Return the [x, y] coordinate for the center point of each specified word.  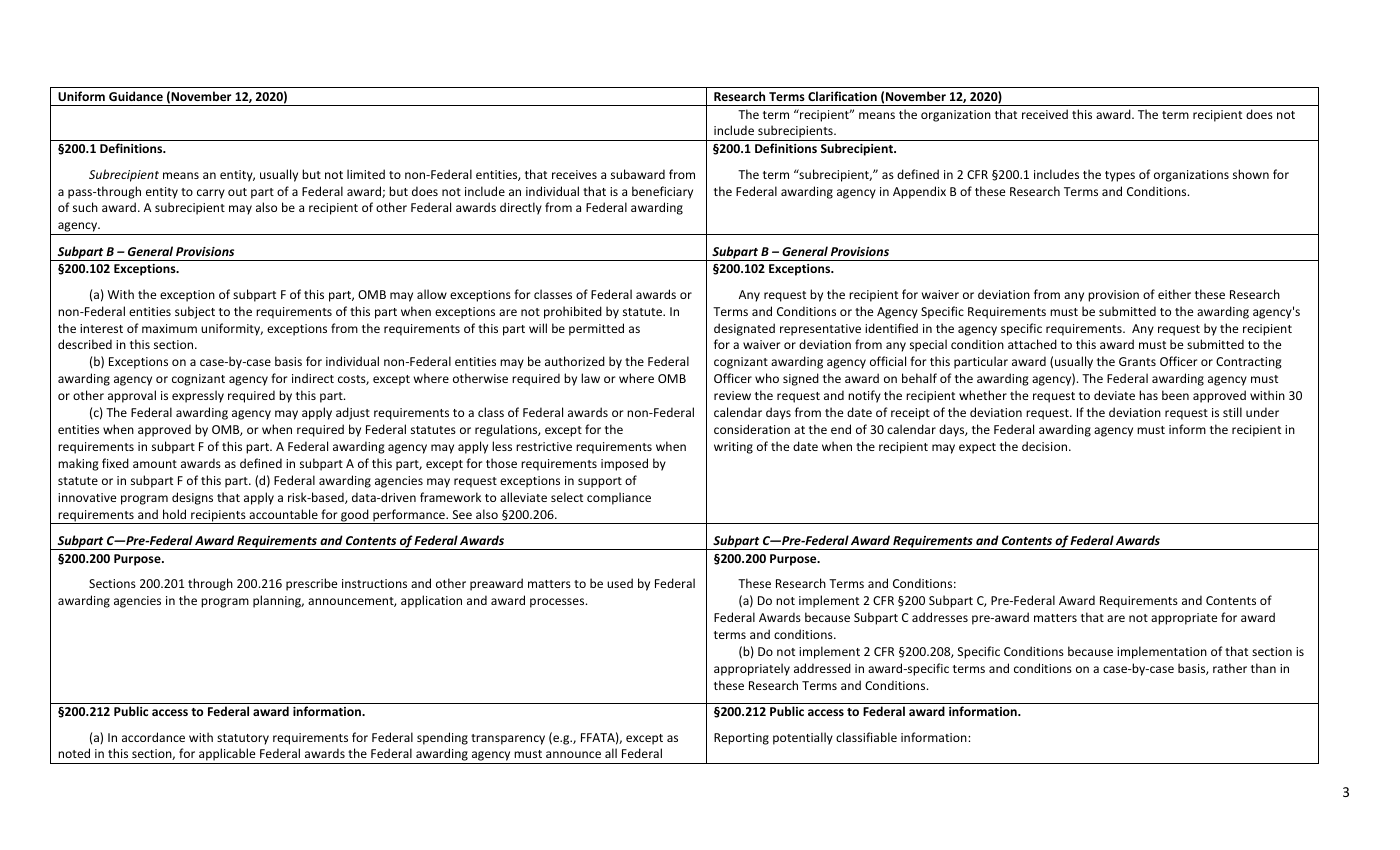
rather [1230, 668]
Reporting [741, 739]
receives [574, 174]
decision [1046, 446]
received [1045, 114]
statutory [243, 739]
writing [733, 448]
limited [366, 174]
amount [155, 464]
